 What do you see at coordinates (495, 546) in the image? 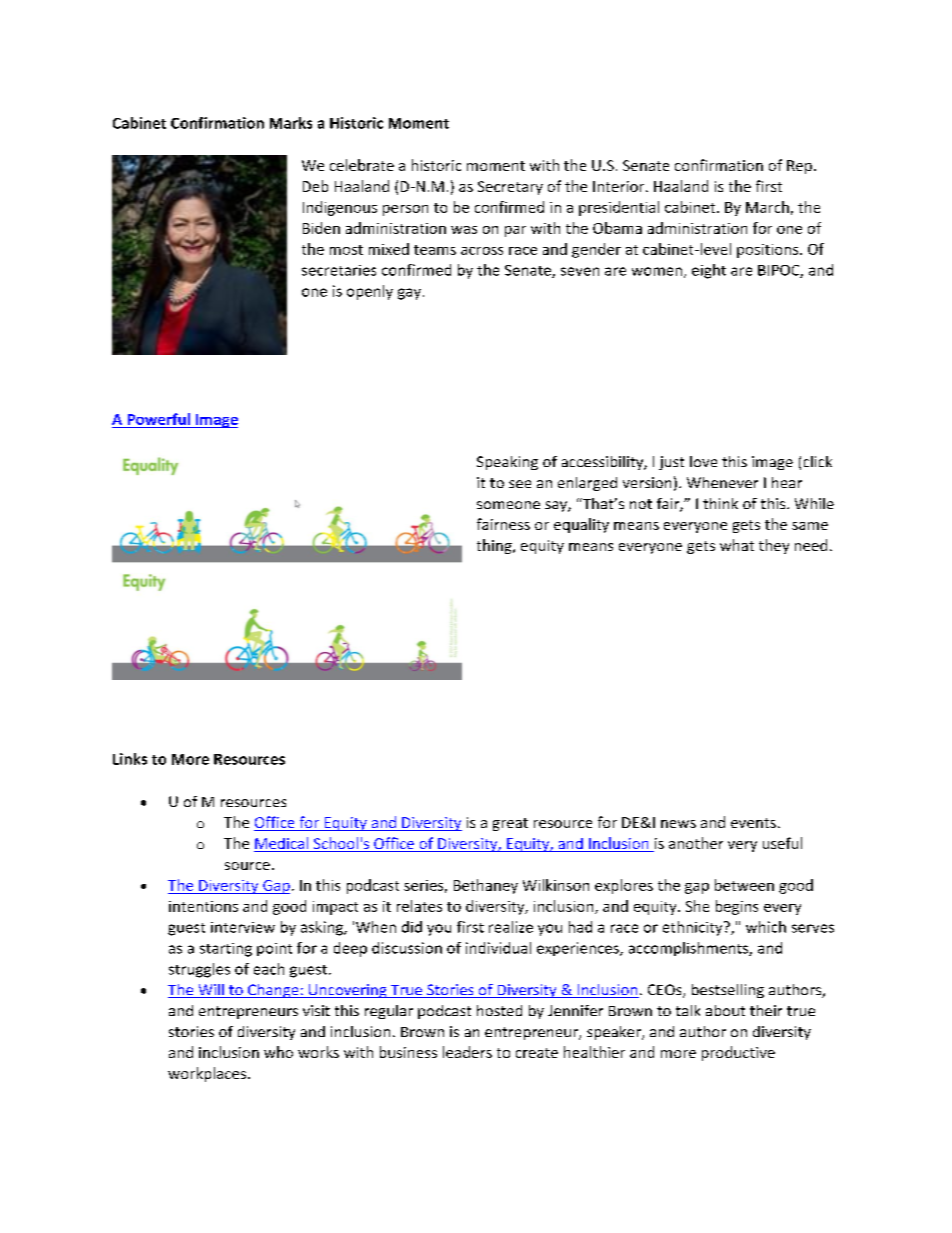
I see `thing` at bounding box center [495, 546].
